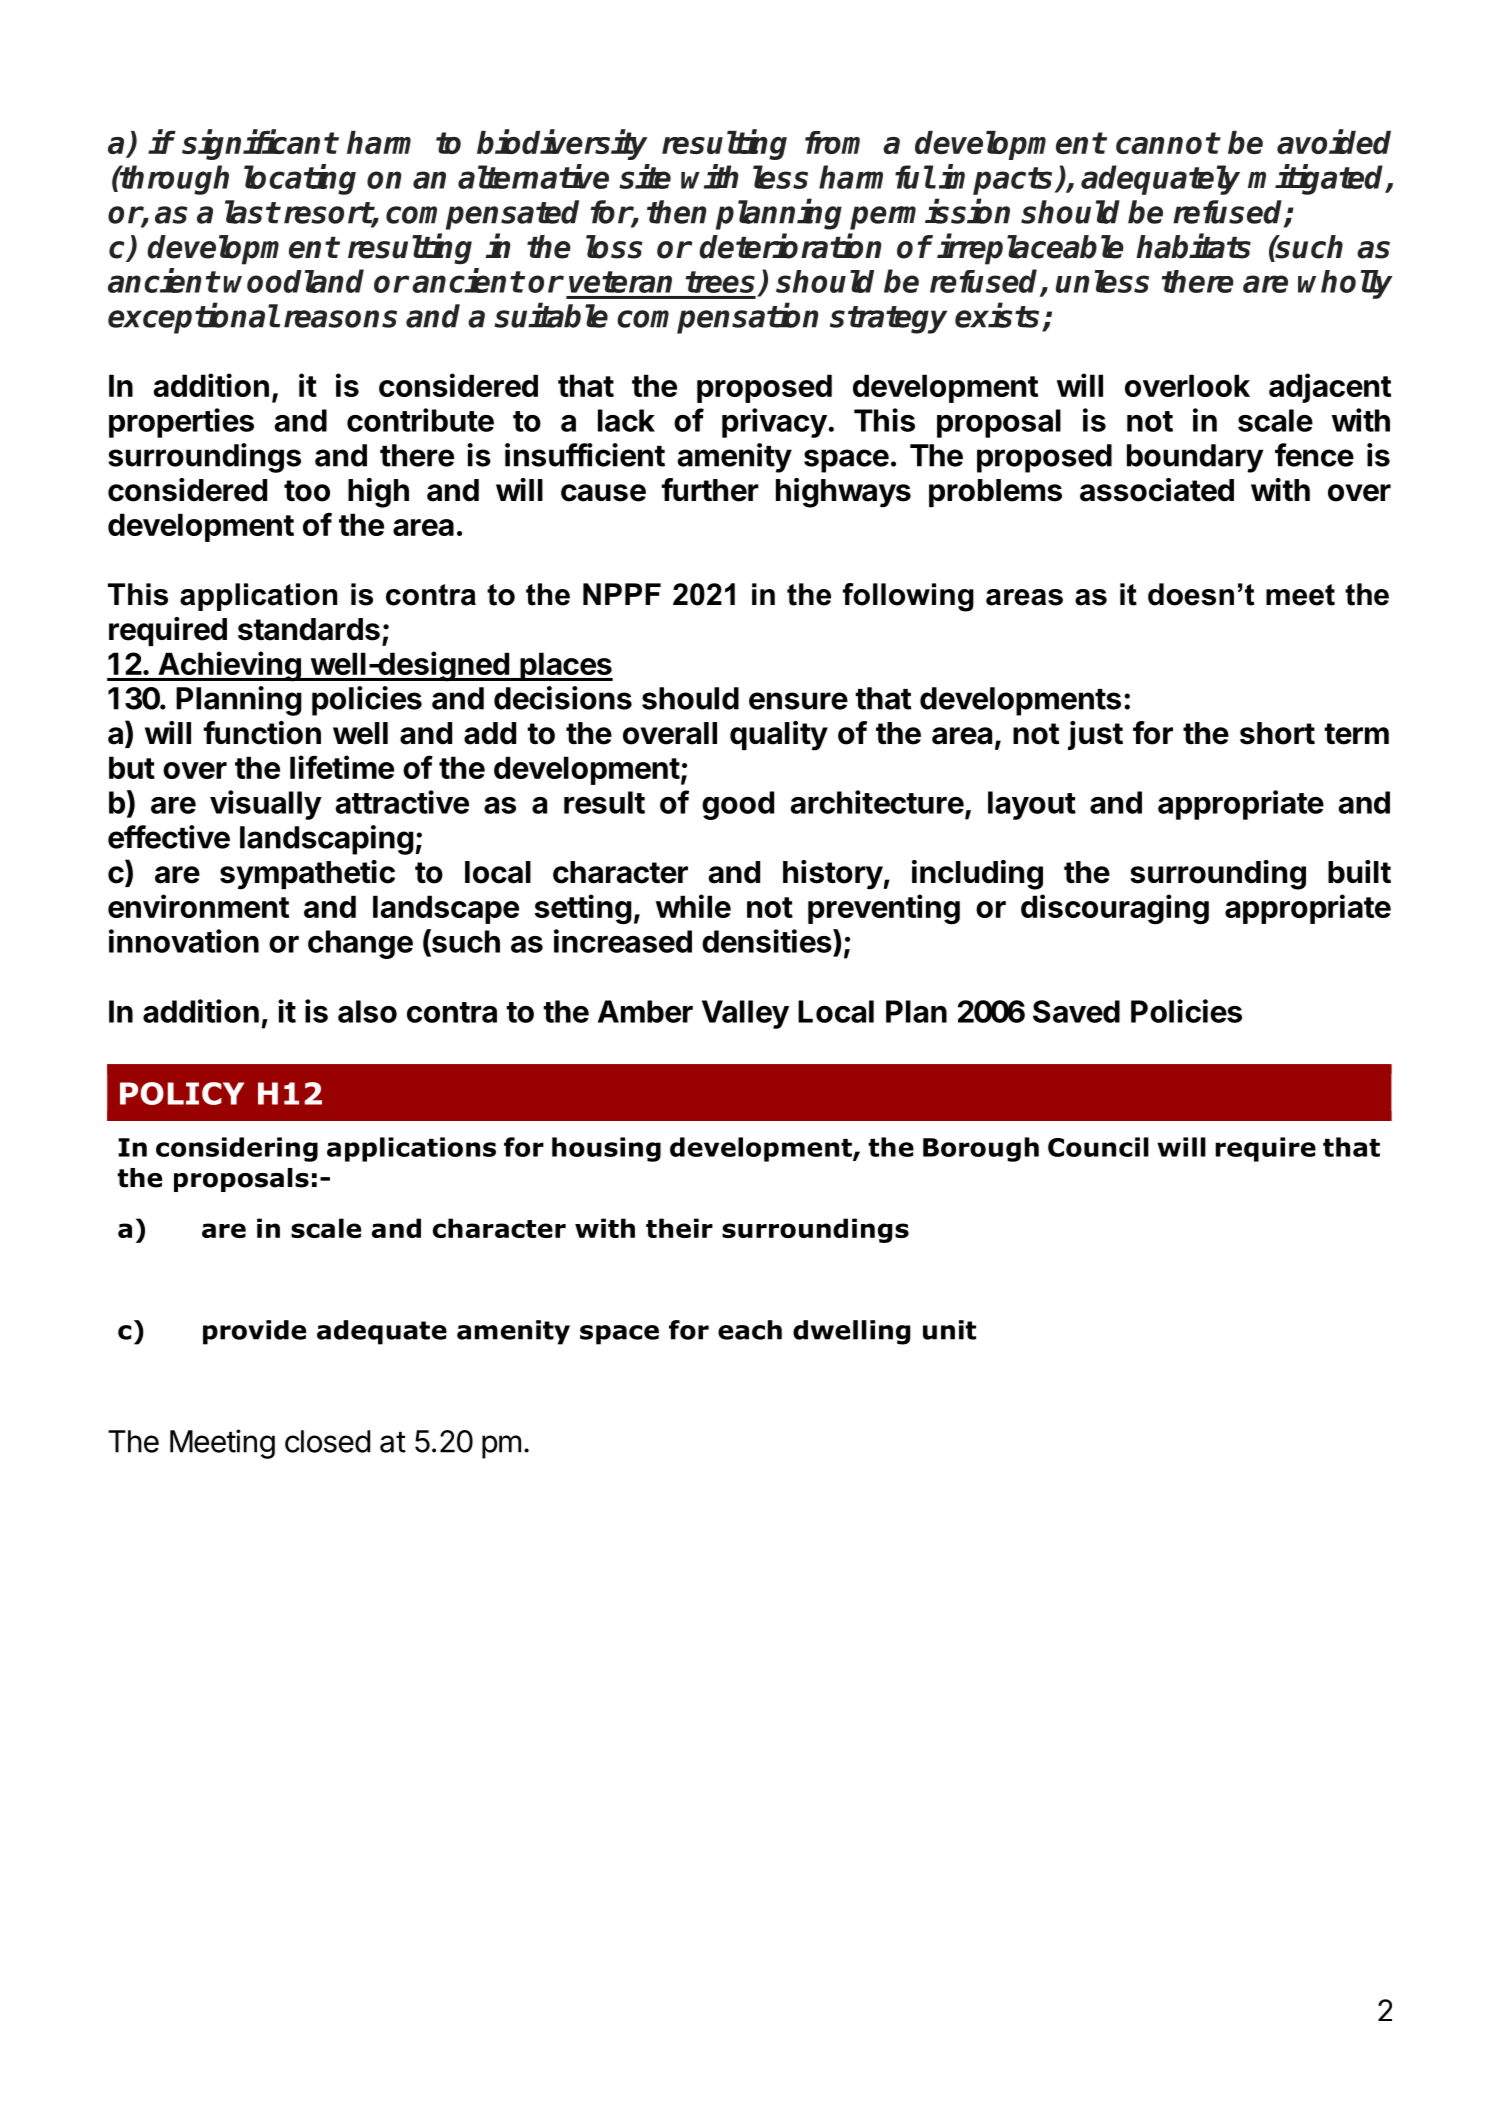 This screenshot has height=2118, width=1498. I want to click on then, so click(677, 212).
